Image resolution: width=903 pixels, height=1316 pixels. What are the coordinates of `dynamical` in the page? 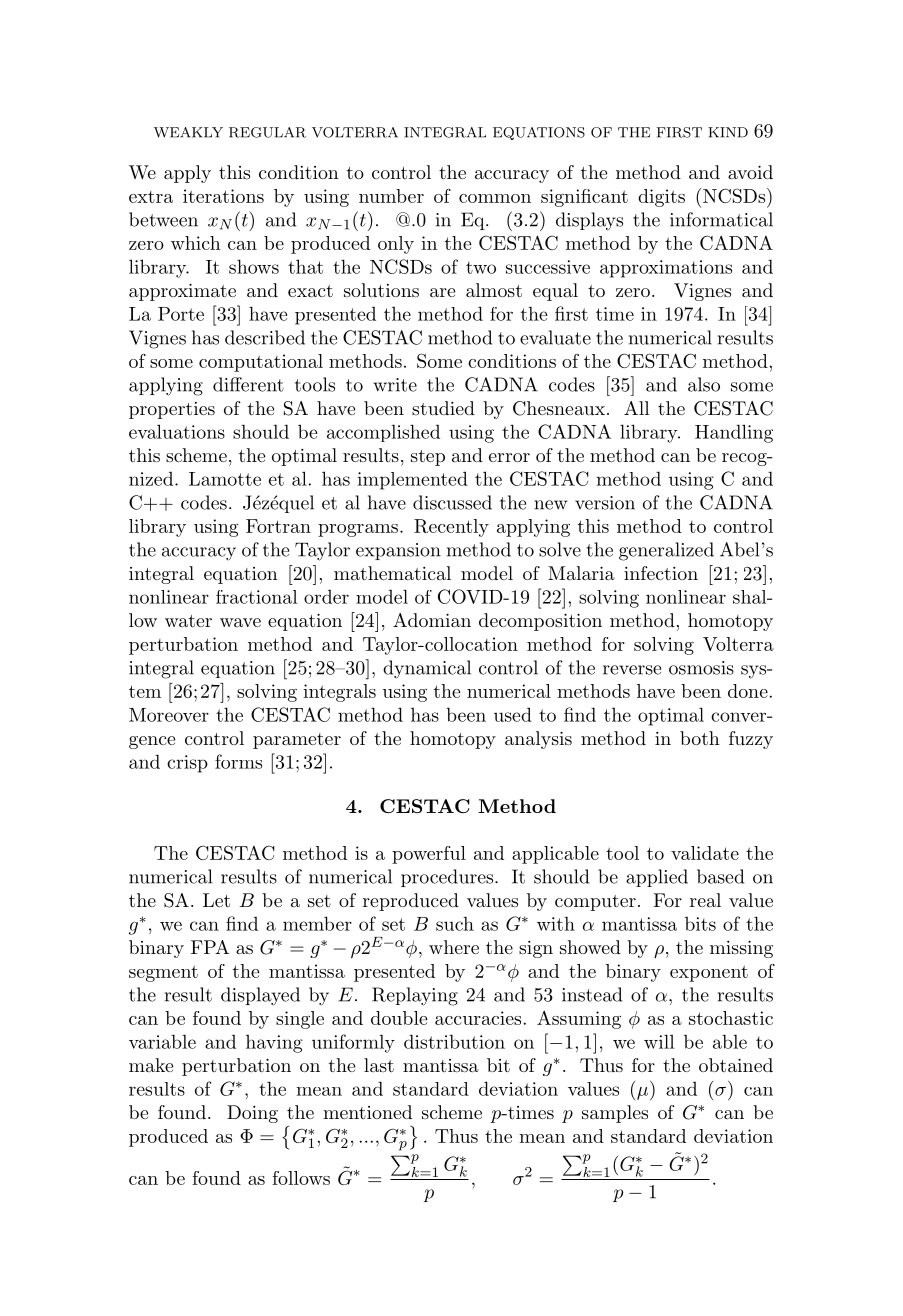 It's located at (427, 669).
